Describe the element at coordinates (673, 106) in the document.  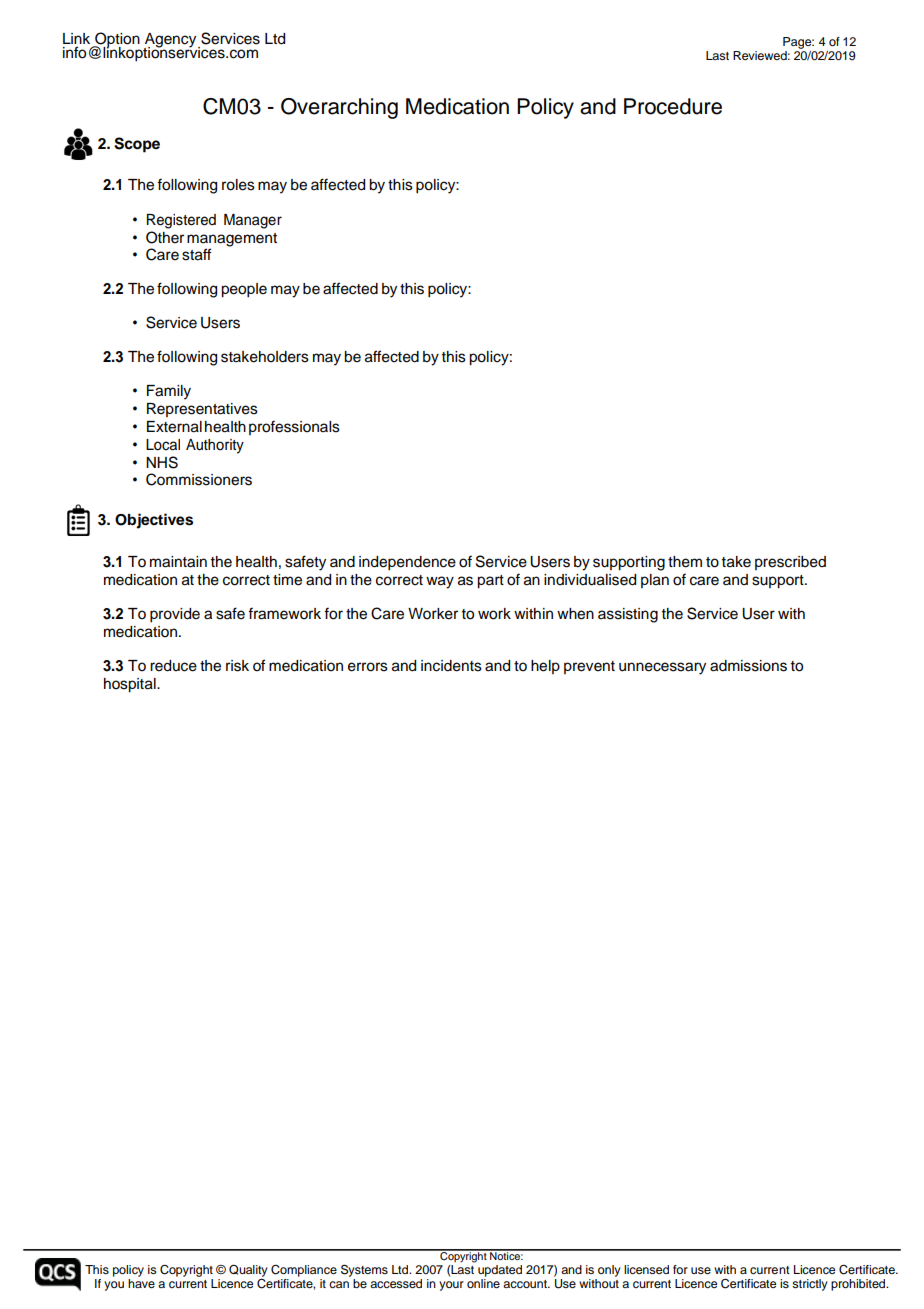
I see `Procedure` at that location.
